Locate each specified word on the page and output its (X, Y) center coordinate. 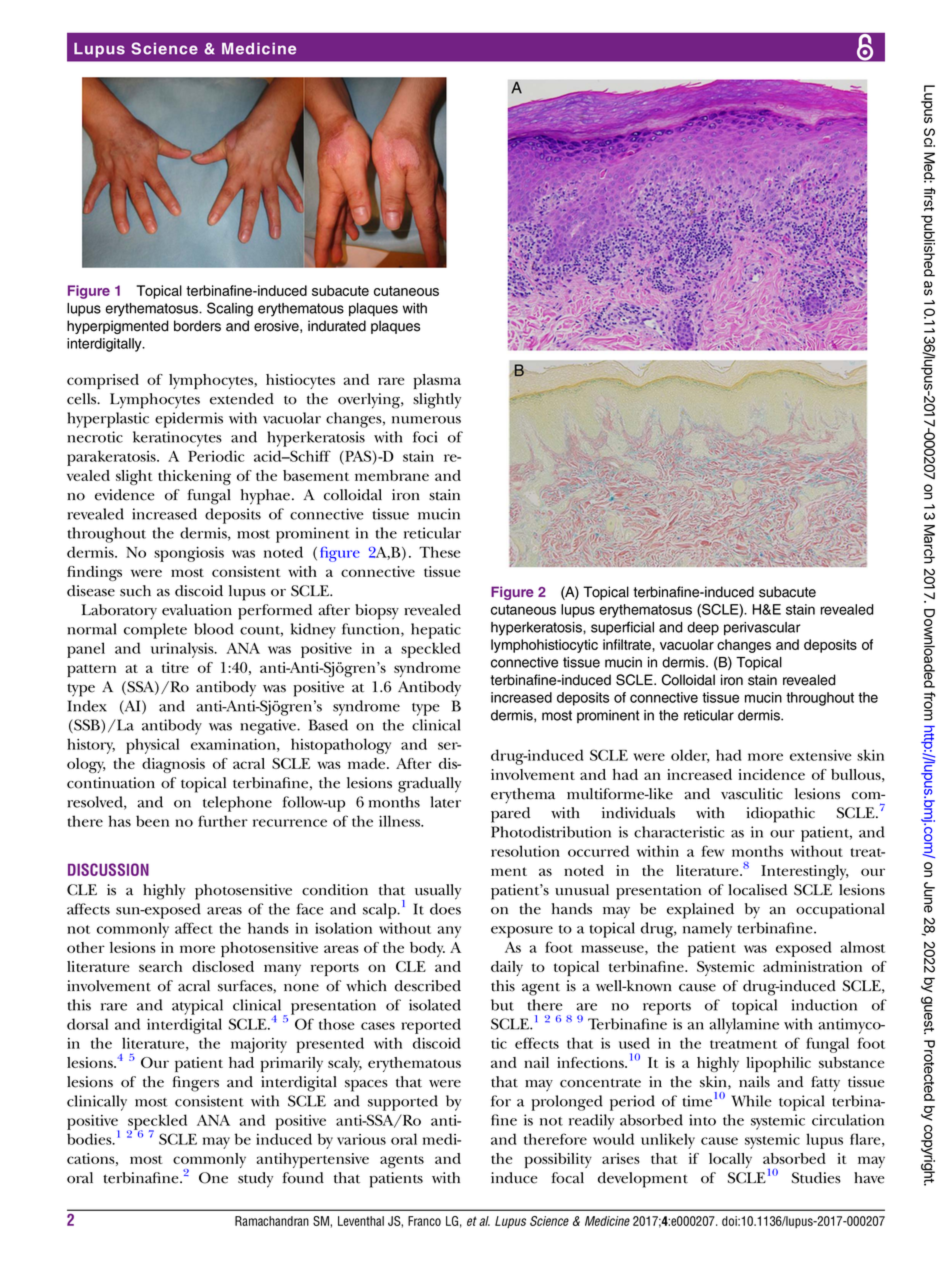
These (440, 552)
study (255, 1180)
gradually (429, 785)
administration (812, 966)
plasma (437, 381)
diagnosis (173, 765)
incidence (771, 774)
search (160, 966)
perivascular (762, 628)
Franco (424, 1221)
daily (507, 968)
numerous (426, 420)
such (135, 591)
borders (197, 326)
